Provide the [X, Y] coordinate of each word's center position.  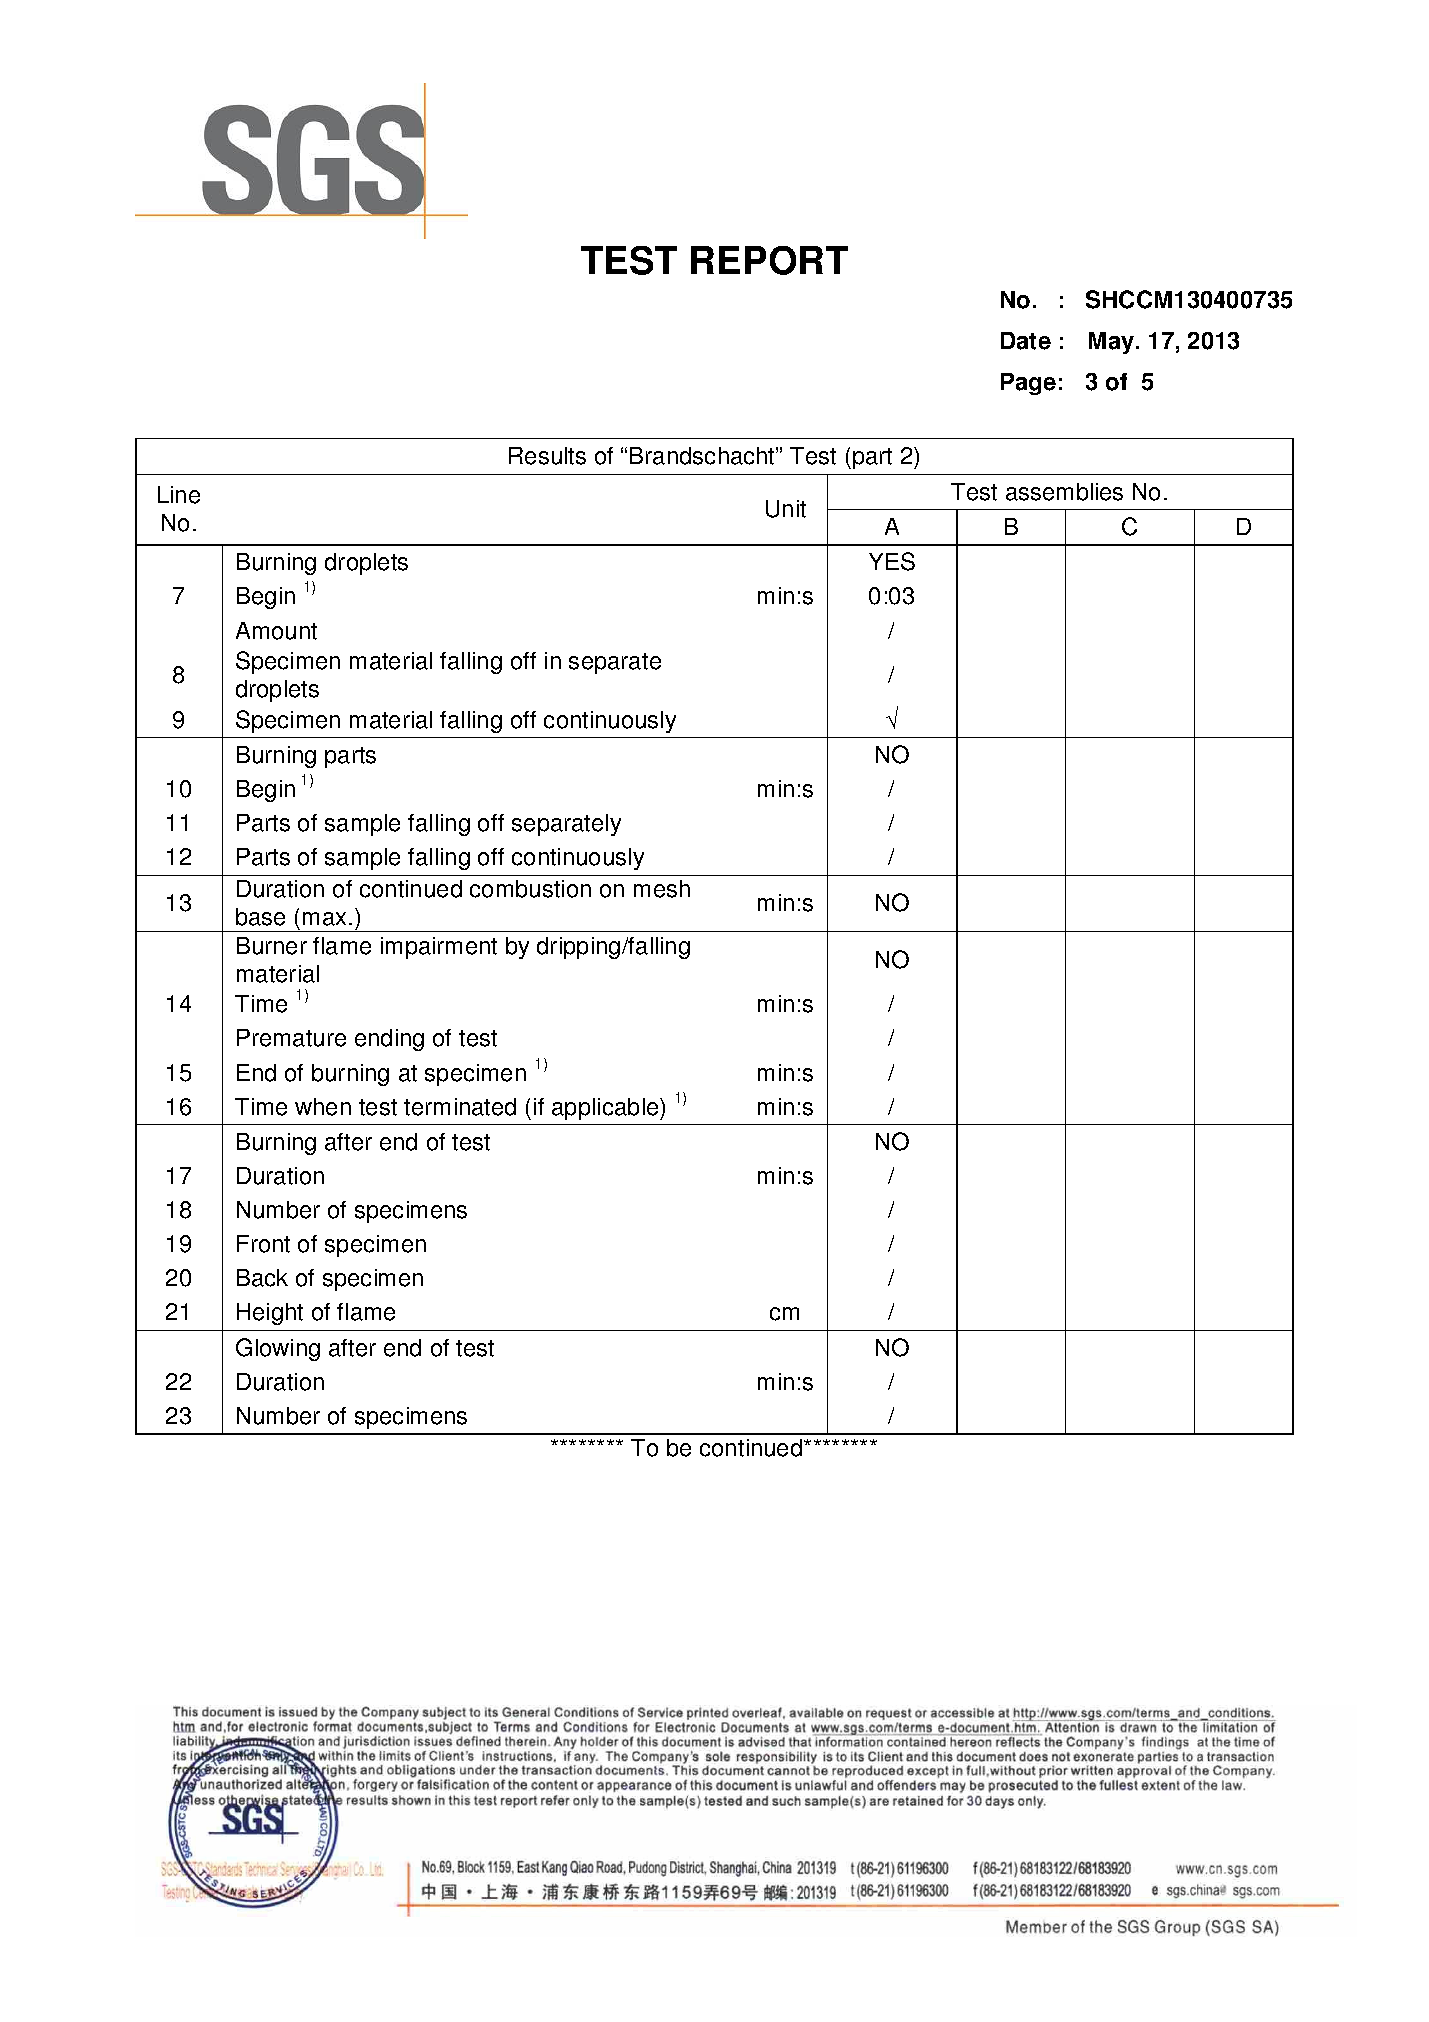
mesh [662, 889]
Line [179, 495]
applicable [606, 1109]
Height [270, 1314]
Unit [786, 509]
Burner [272, 946]
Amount [276, 631]
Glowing [278, 1349]
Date [1026, 341]
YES [892, 561]
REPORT [769, 260]
